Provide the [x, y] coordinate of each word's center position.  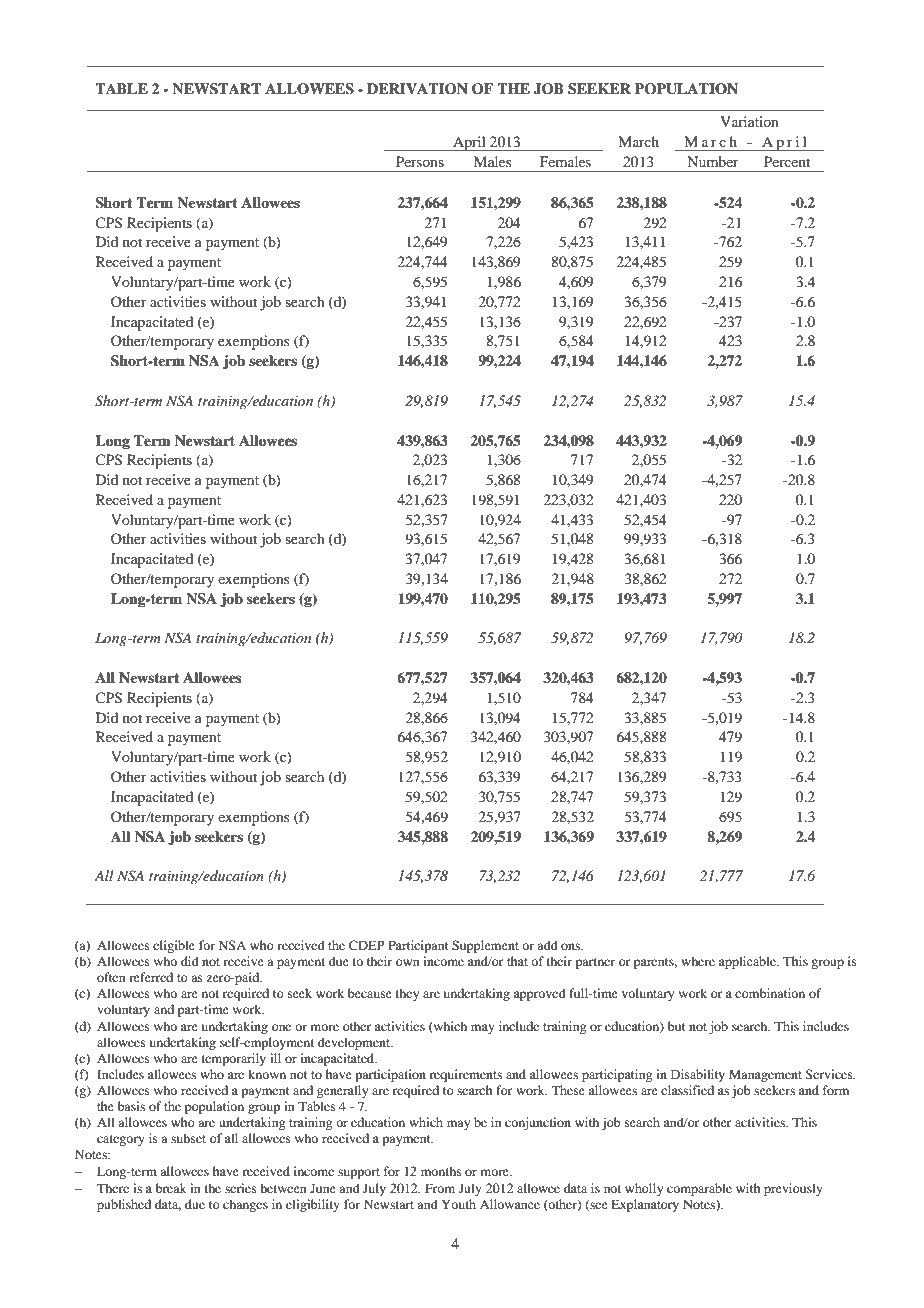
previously [793, 1189]
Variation [749, 121]
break [171, 1188]
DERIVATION [417, 89]
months [441, 1171]
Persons [420, 161]
